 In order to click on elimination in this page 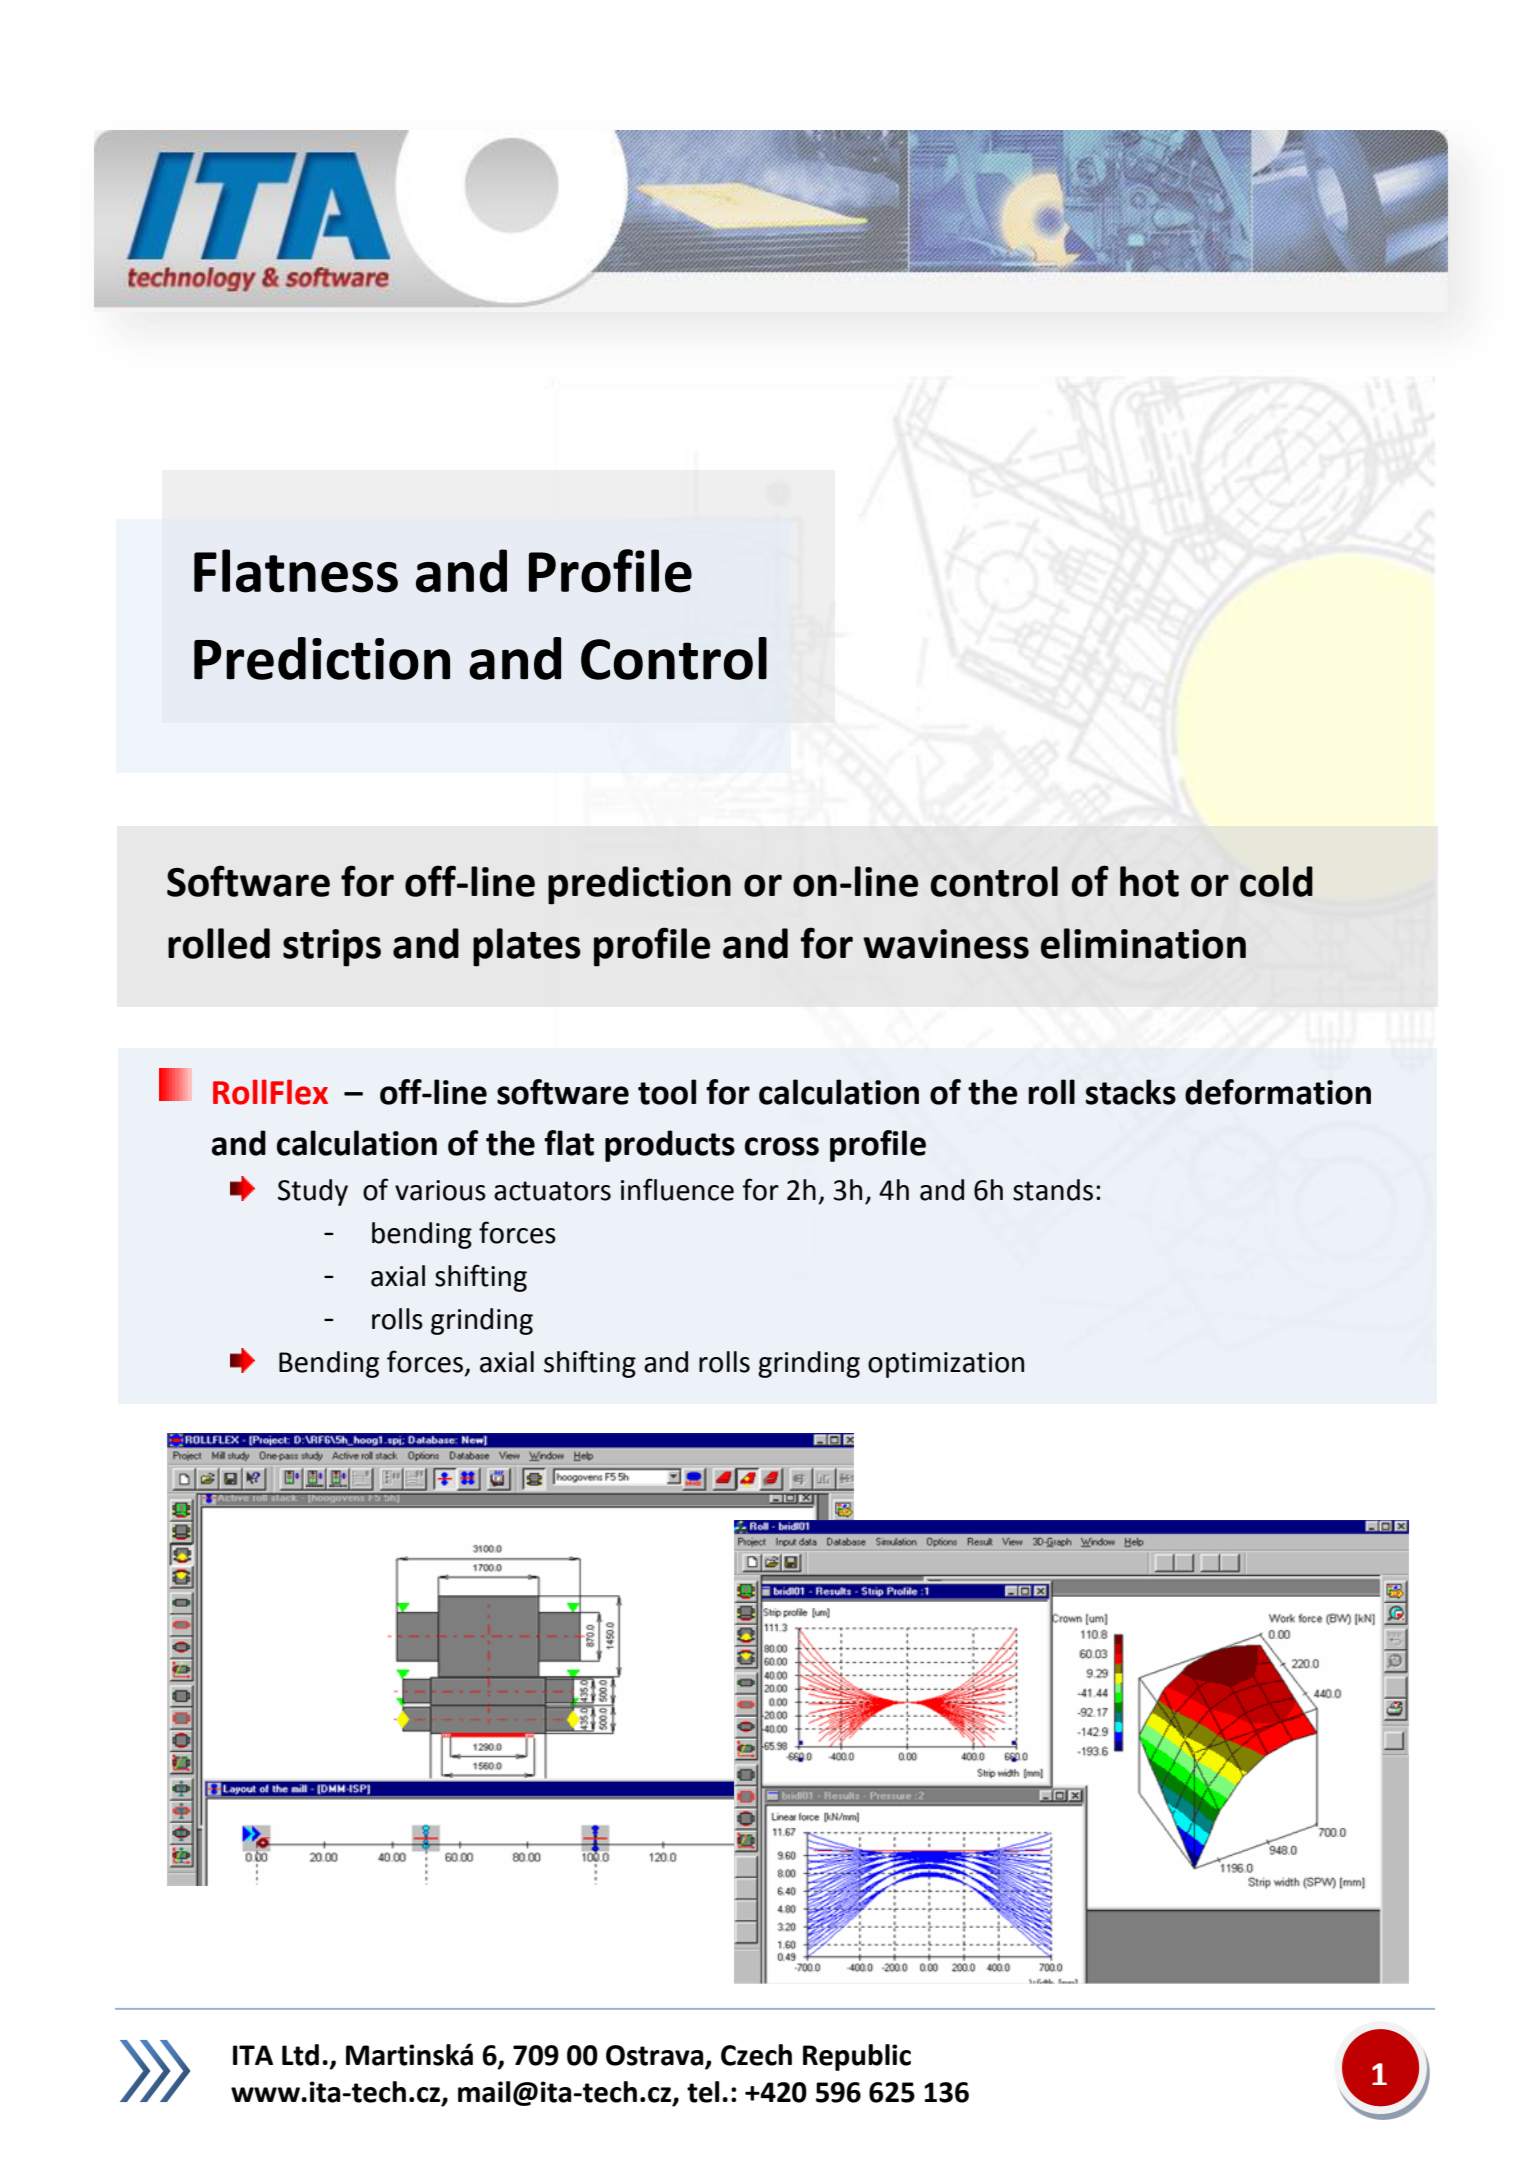, I will do `click(1143, 943)`.
